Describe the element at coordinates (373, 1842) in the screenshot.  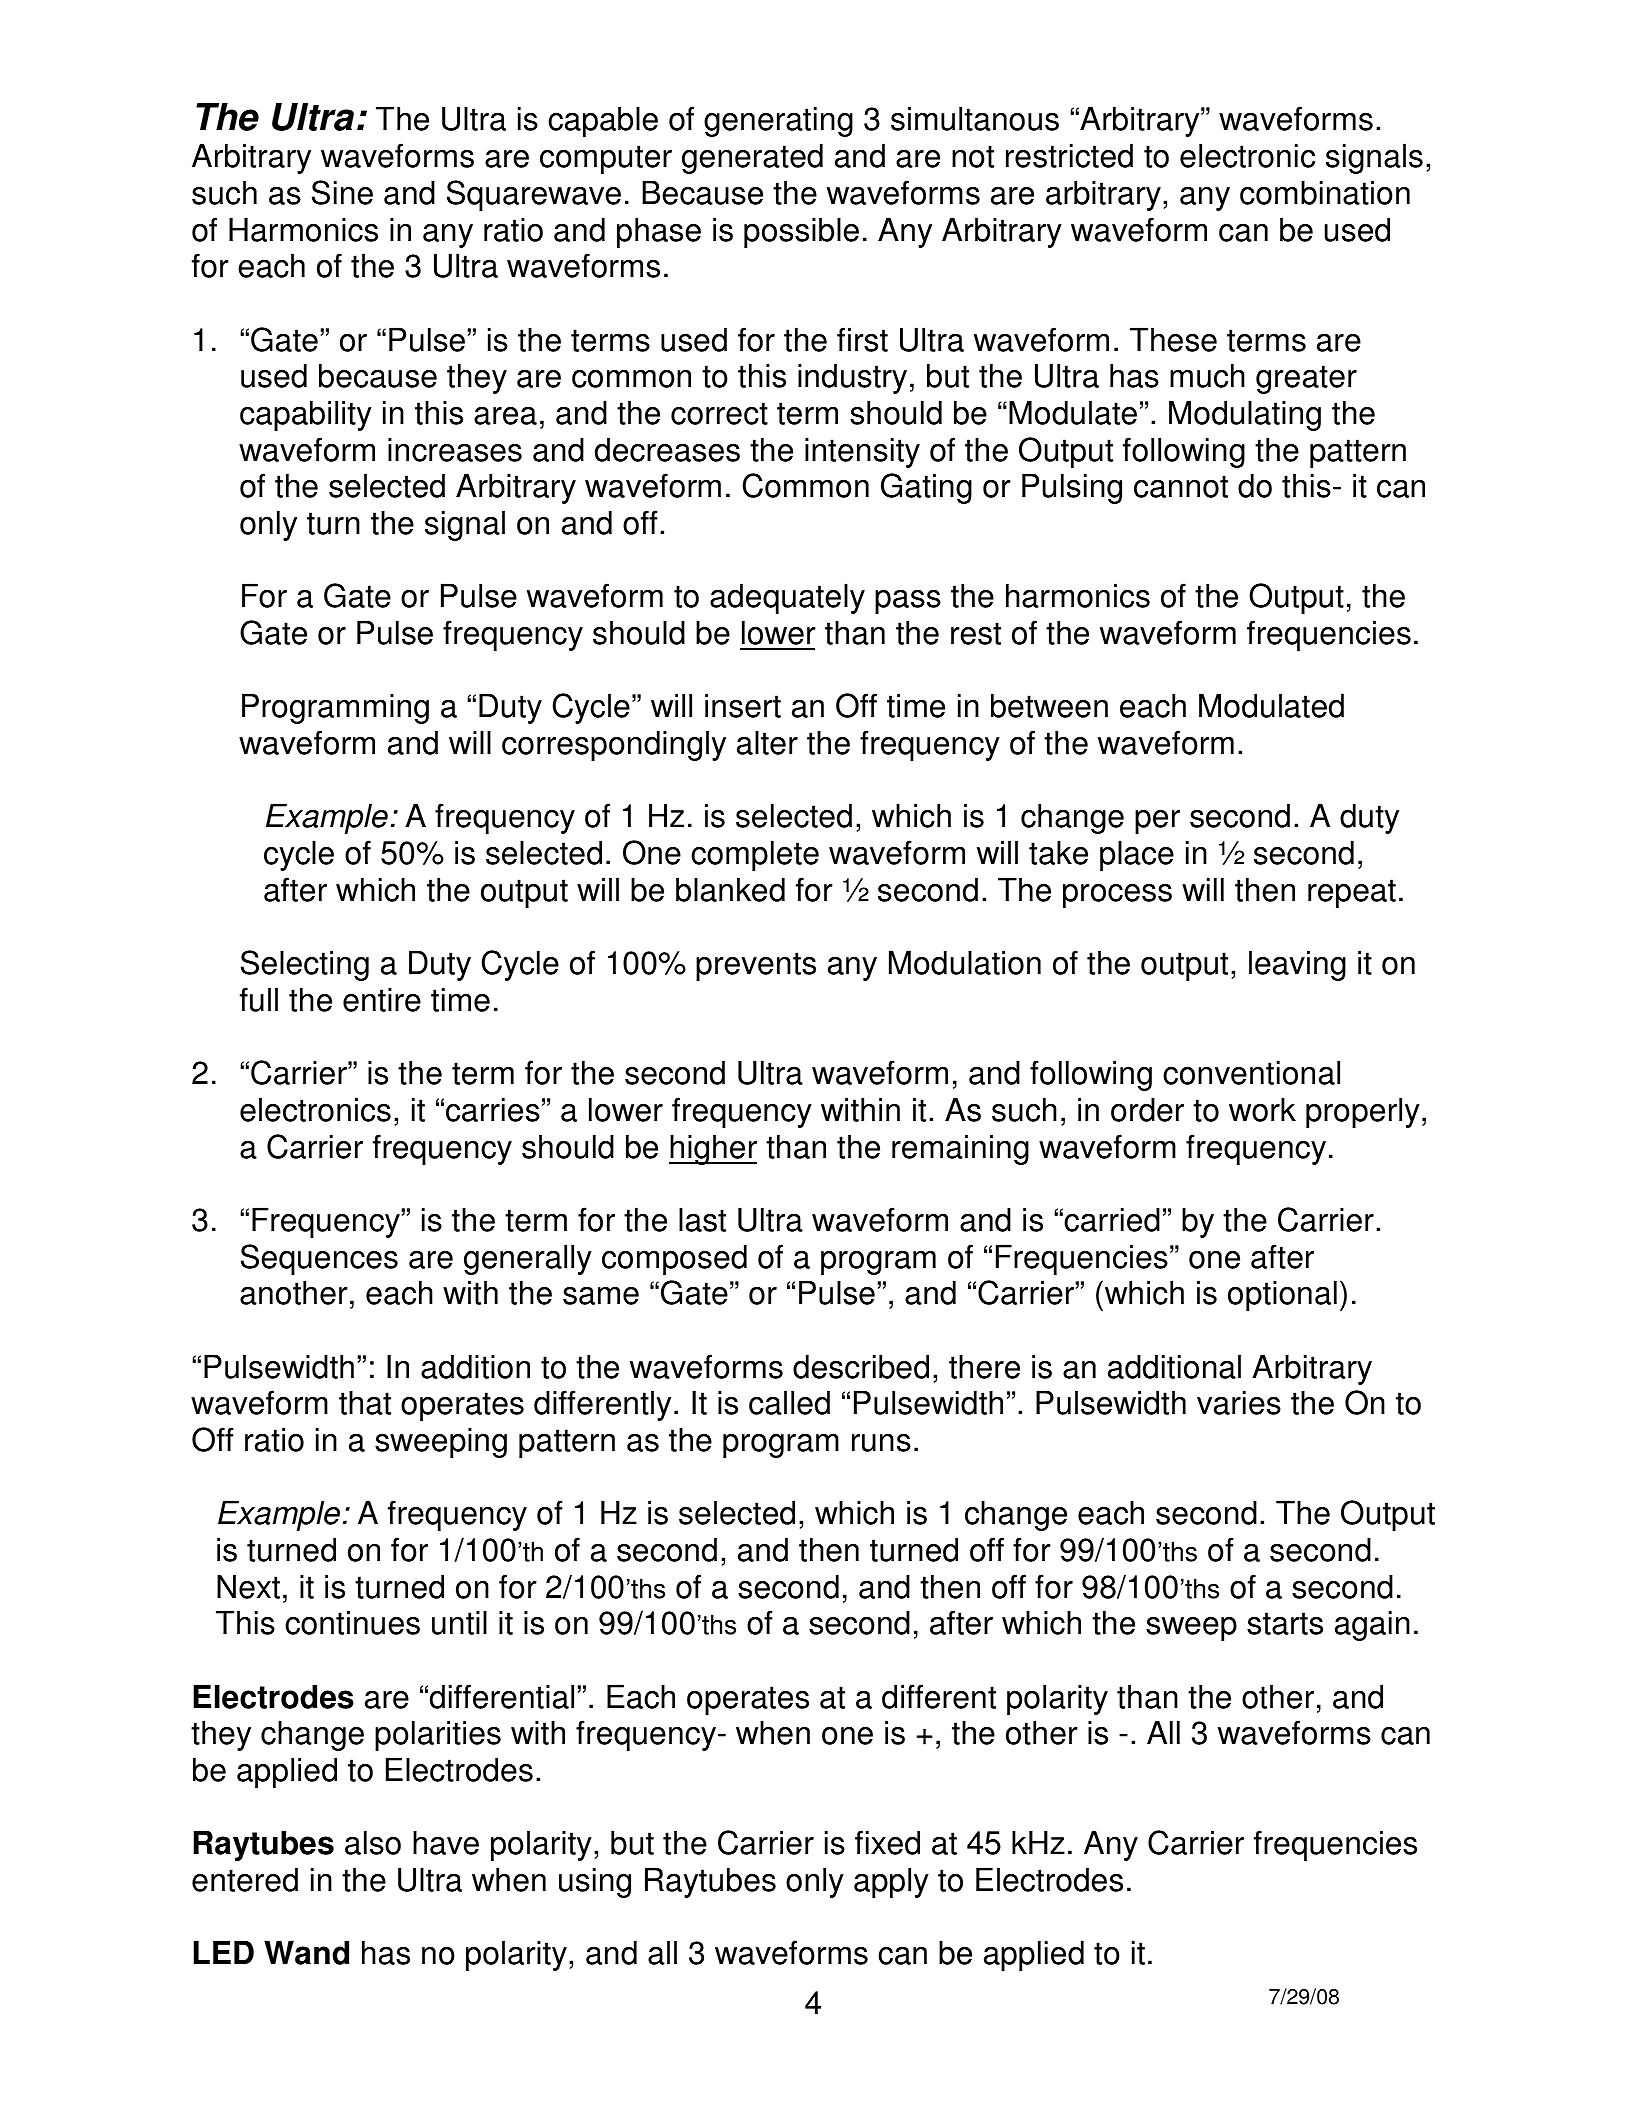
I see `also` at that location.
